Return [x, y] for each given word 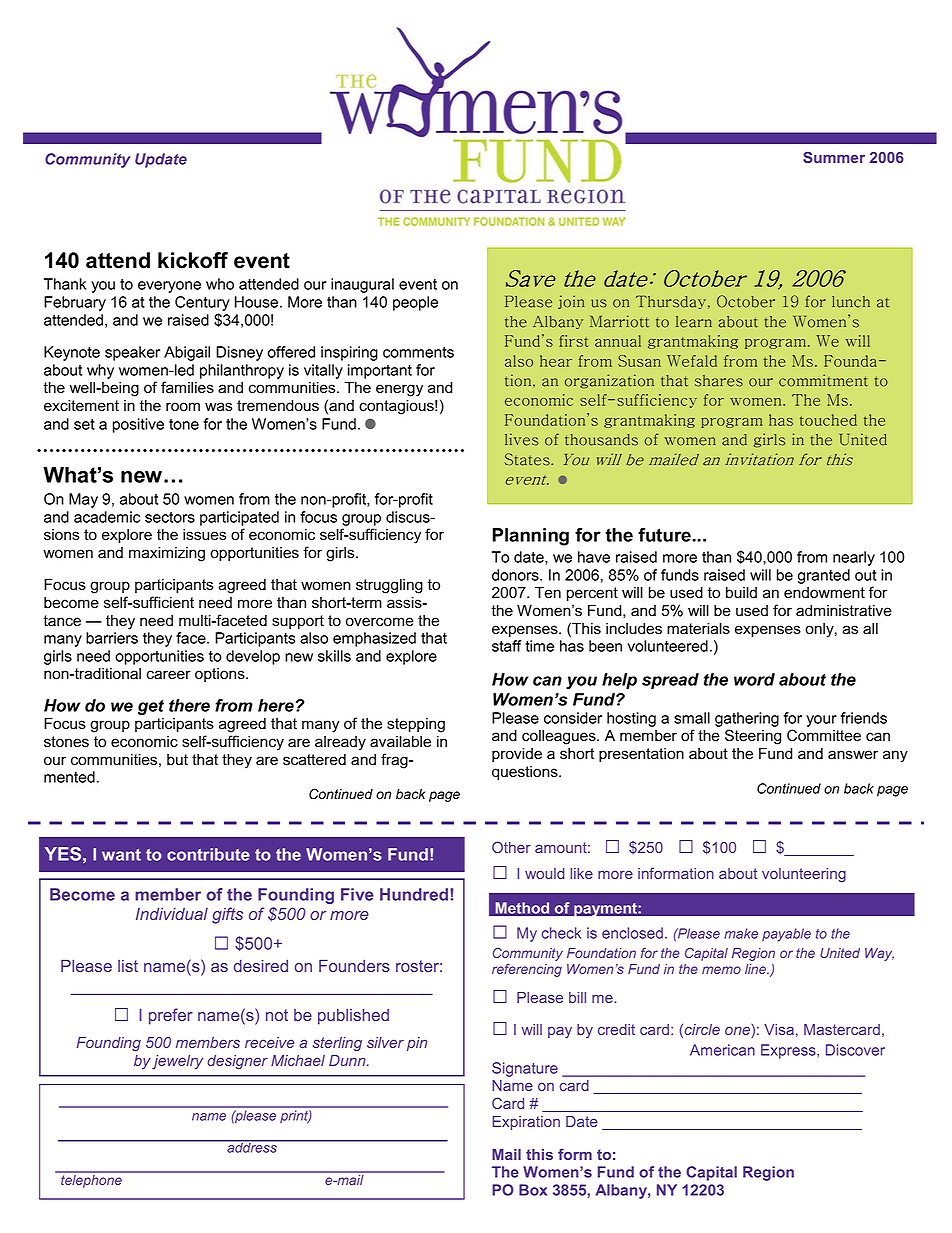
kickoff [193, 260]
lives [522, 439]
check [561, 933]
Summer [834, 157]
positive [138, 425]
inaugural [362, 285]
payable [786, 935]
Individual [172, 914]
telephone [91, 1181]
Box [533, 1190]
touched [828, 420]
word [754, 679]
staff [507, 646]
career [169, 675]
